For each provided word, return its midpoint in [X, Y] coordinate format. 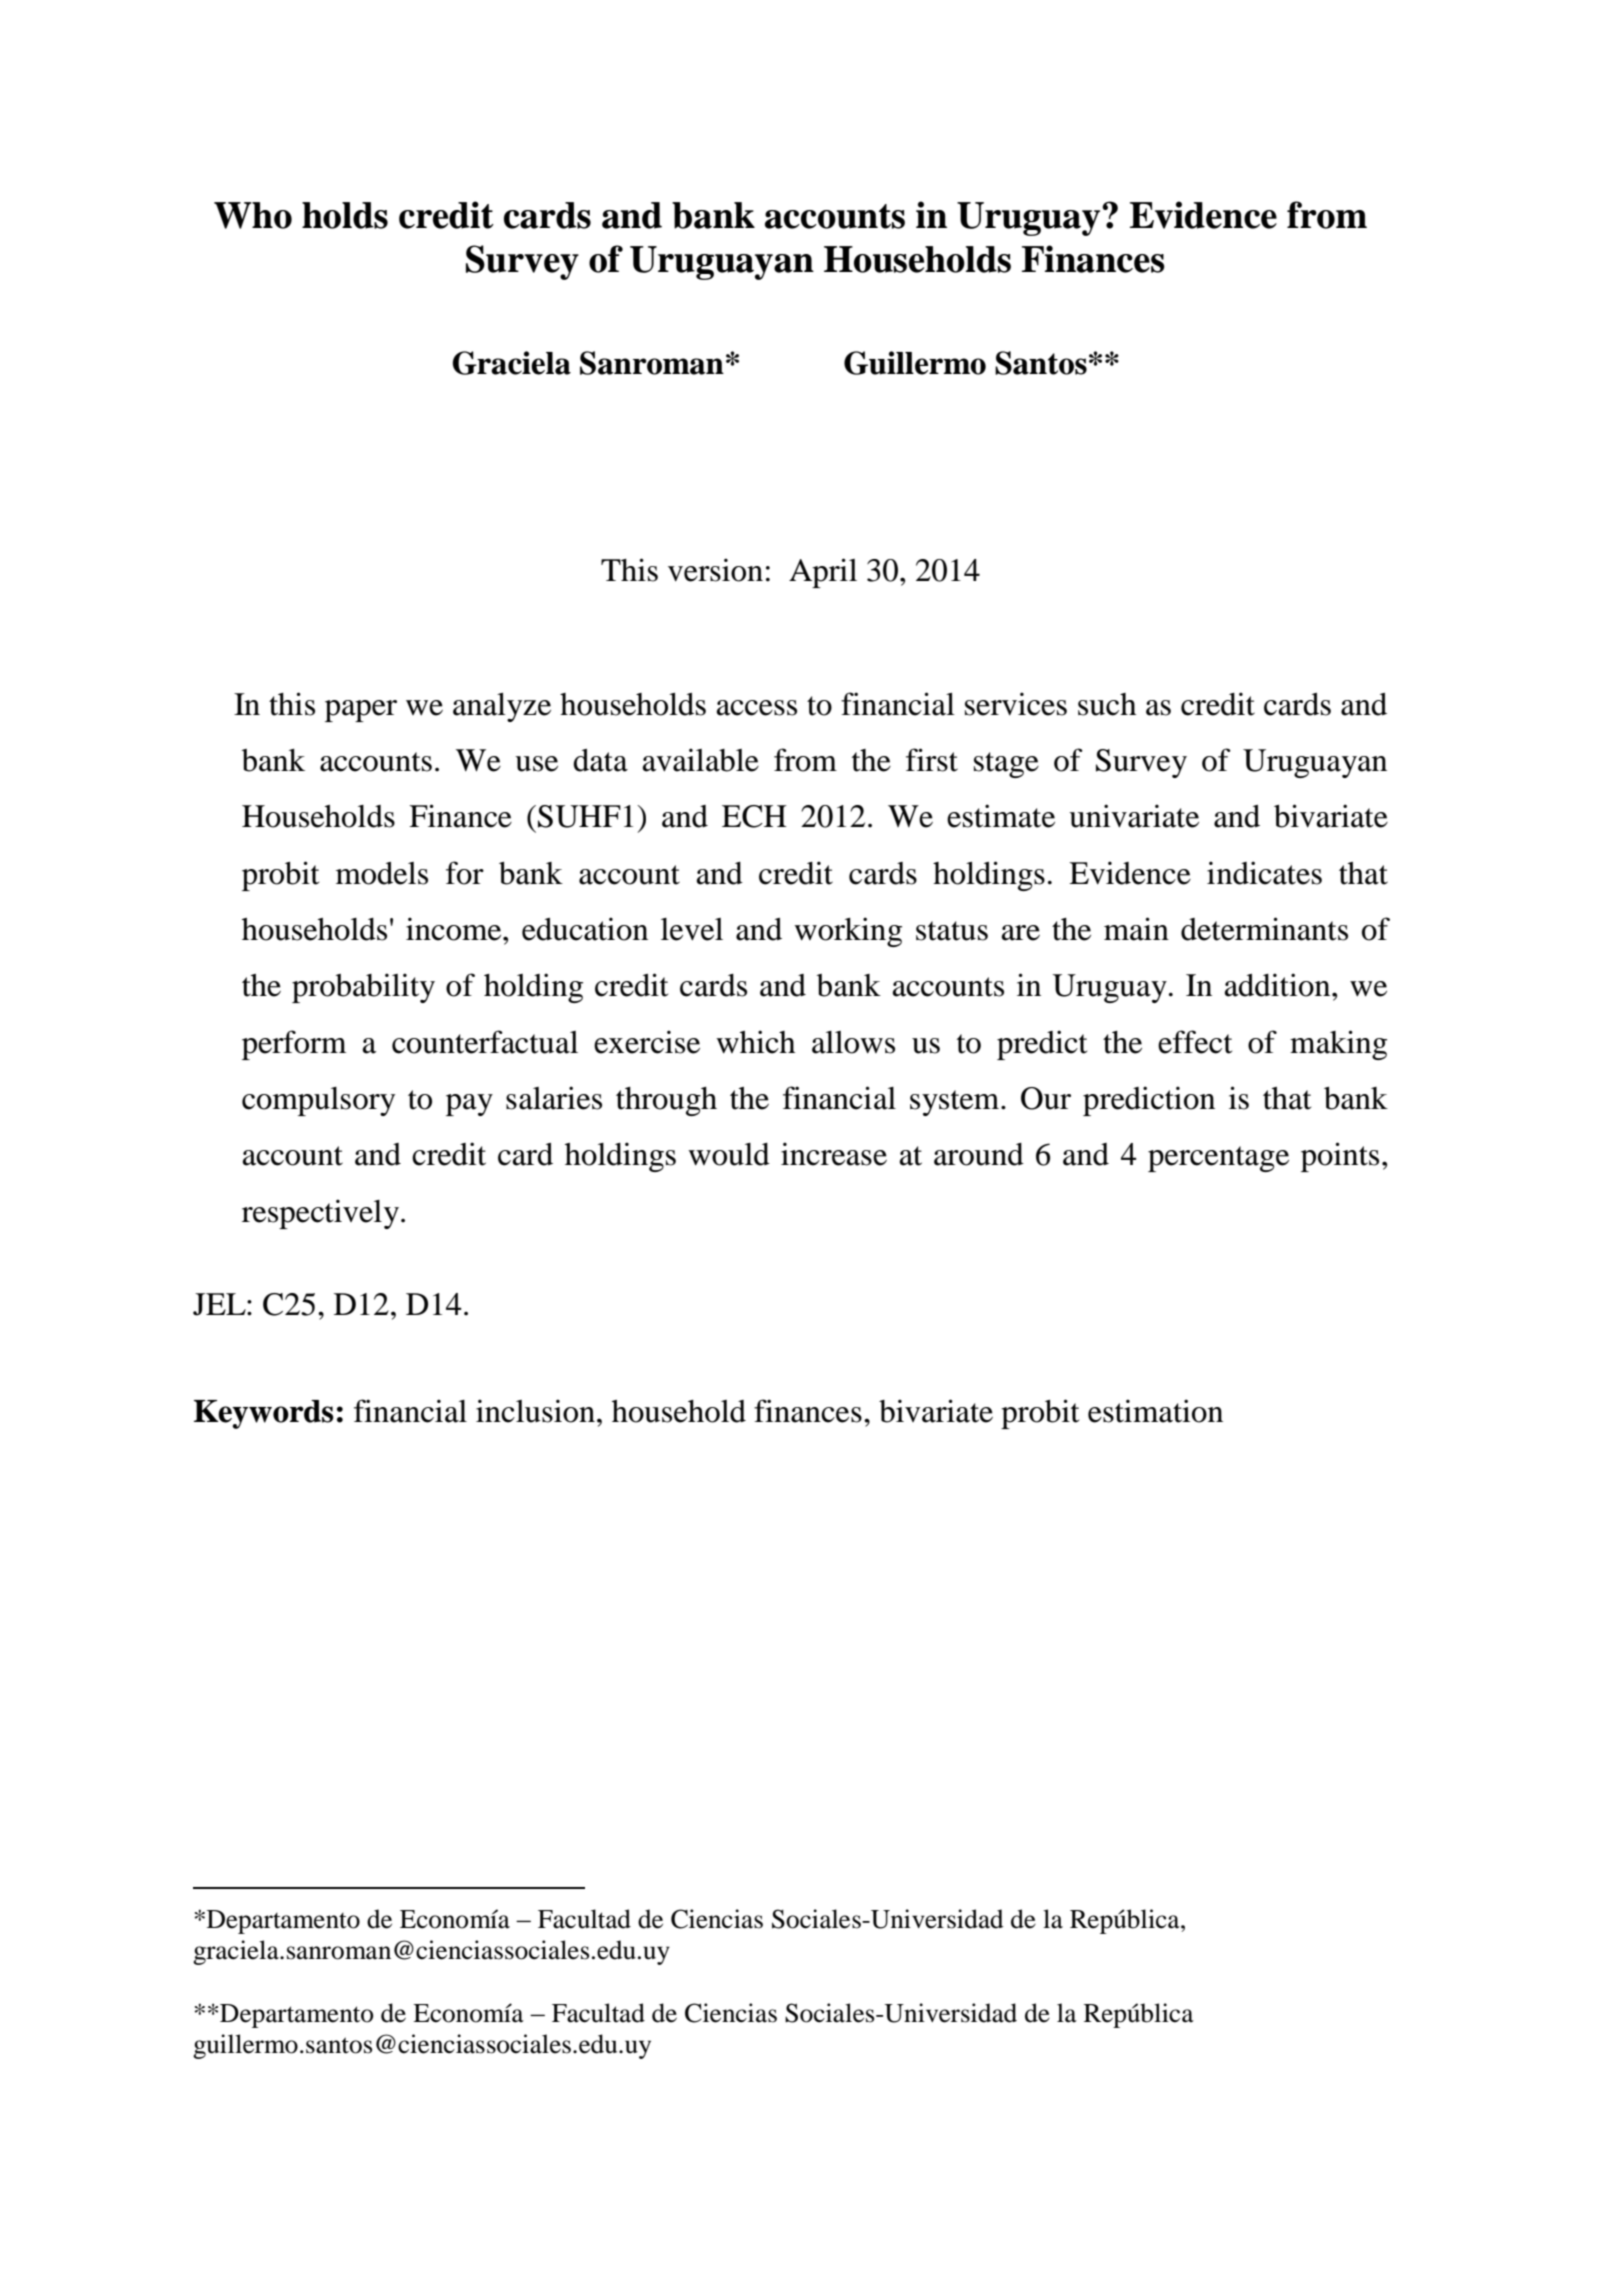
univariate [1134, 816]
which [755, 1042]
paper [361, 711]
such [1107, 704]
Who [253, 215]
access [757, 708]
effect [1195, 1042]
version [715, 570]
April [823, 573]
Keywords [264, 1414]
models [382, 873]
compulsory [318, 1101]
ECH [754, 816]
